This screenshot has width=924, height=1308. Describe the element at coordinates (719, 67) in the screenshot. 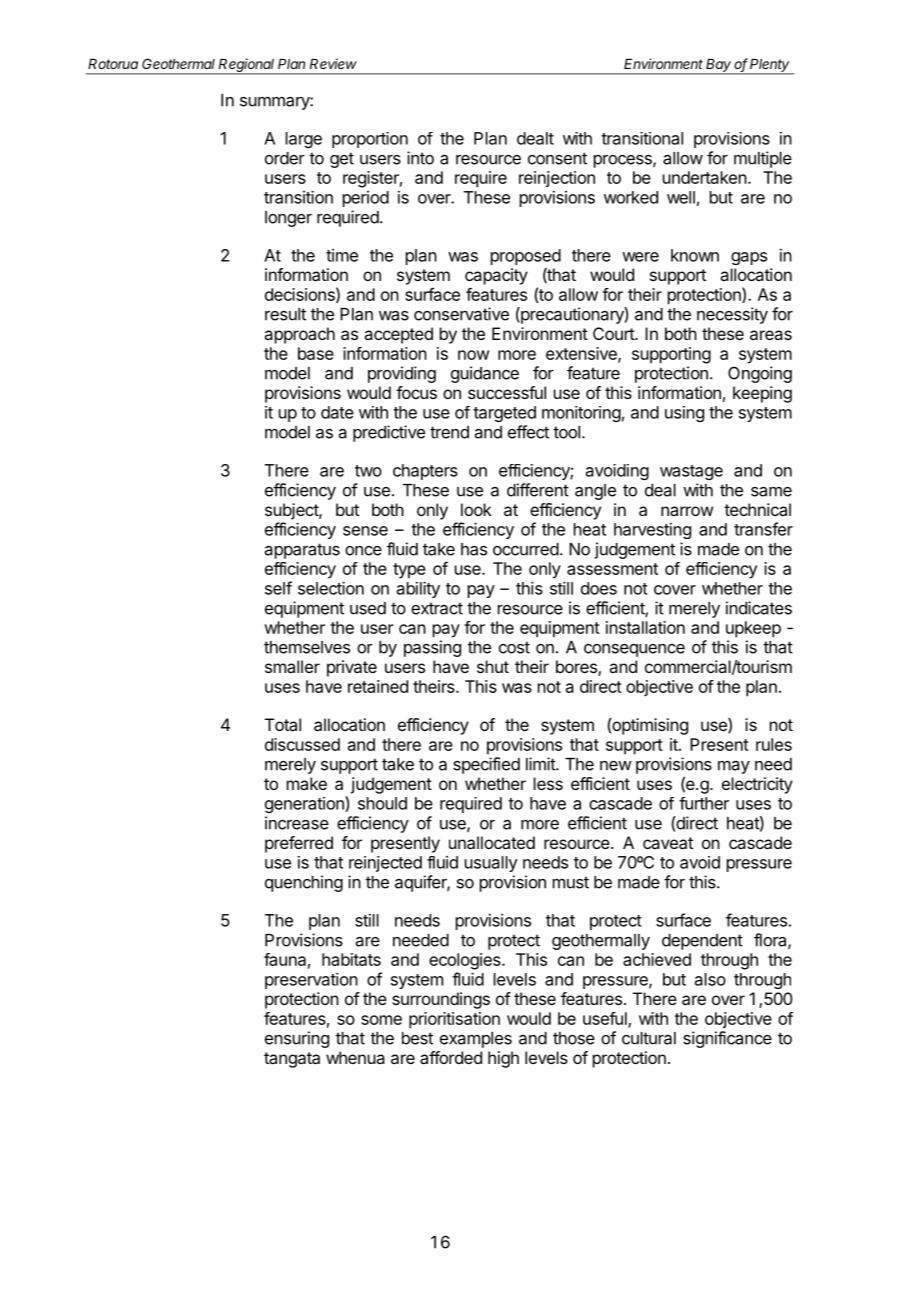

I see `Bay` at that location.
